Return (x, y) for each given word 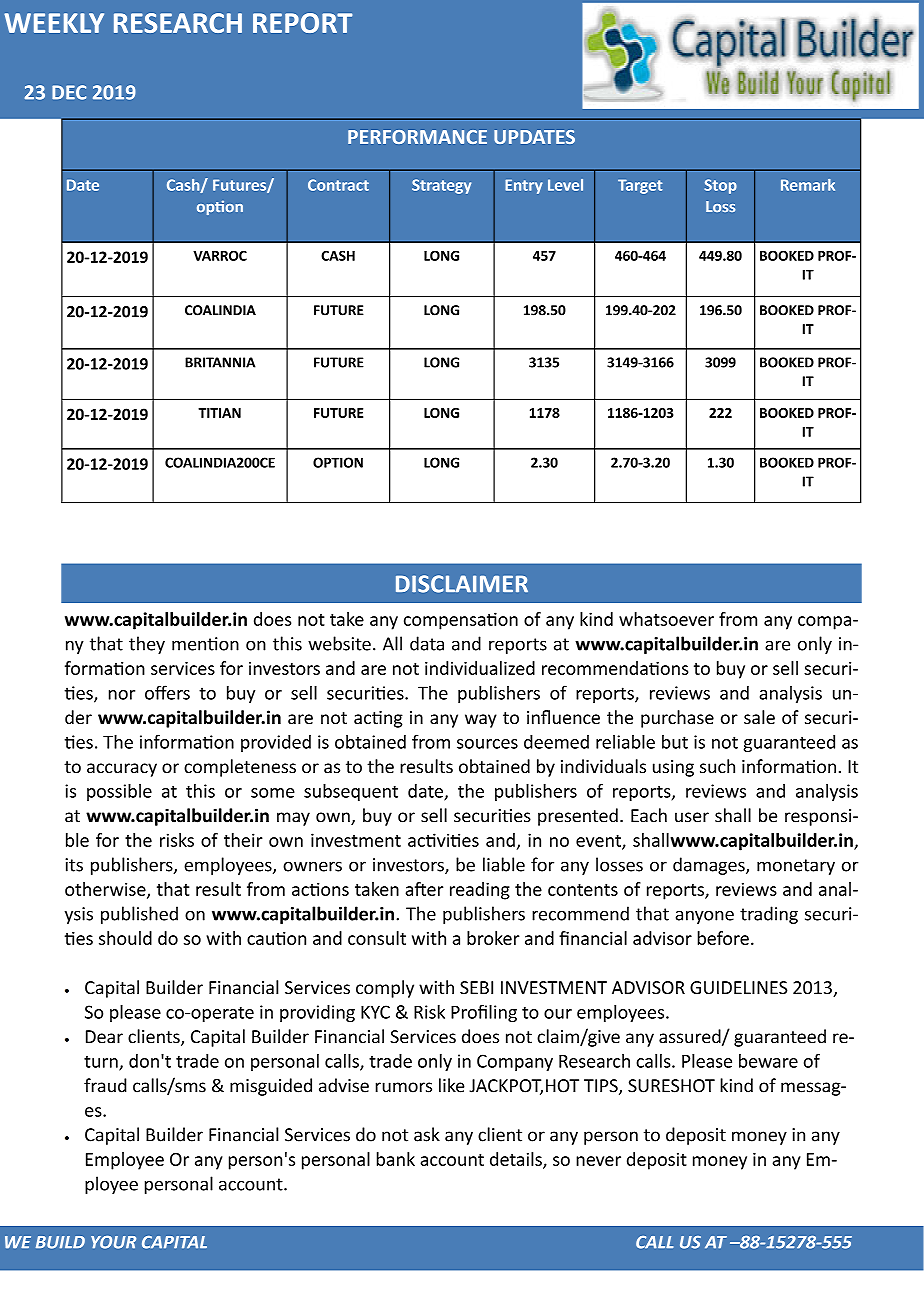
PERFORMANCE (417, 137)
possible (119, 792)
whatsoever (666, 619)
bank (396, 1159)
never (598, 1161)
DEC (69, 92)
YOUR (113, 1242)
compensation (461, 621)
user (692, 817)
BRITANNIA (220, 362)
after (424, 889)
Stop (721, 186)
